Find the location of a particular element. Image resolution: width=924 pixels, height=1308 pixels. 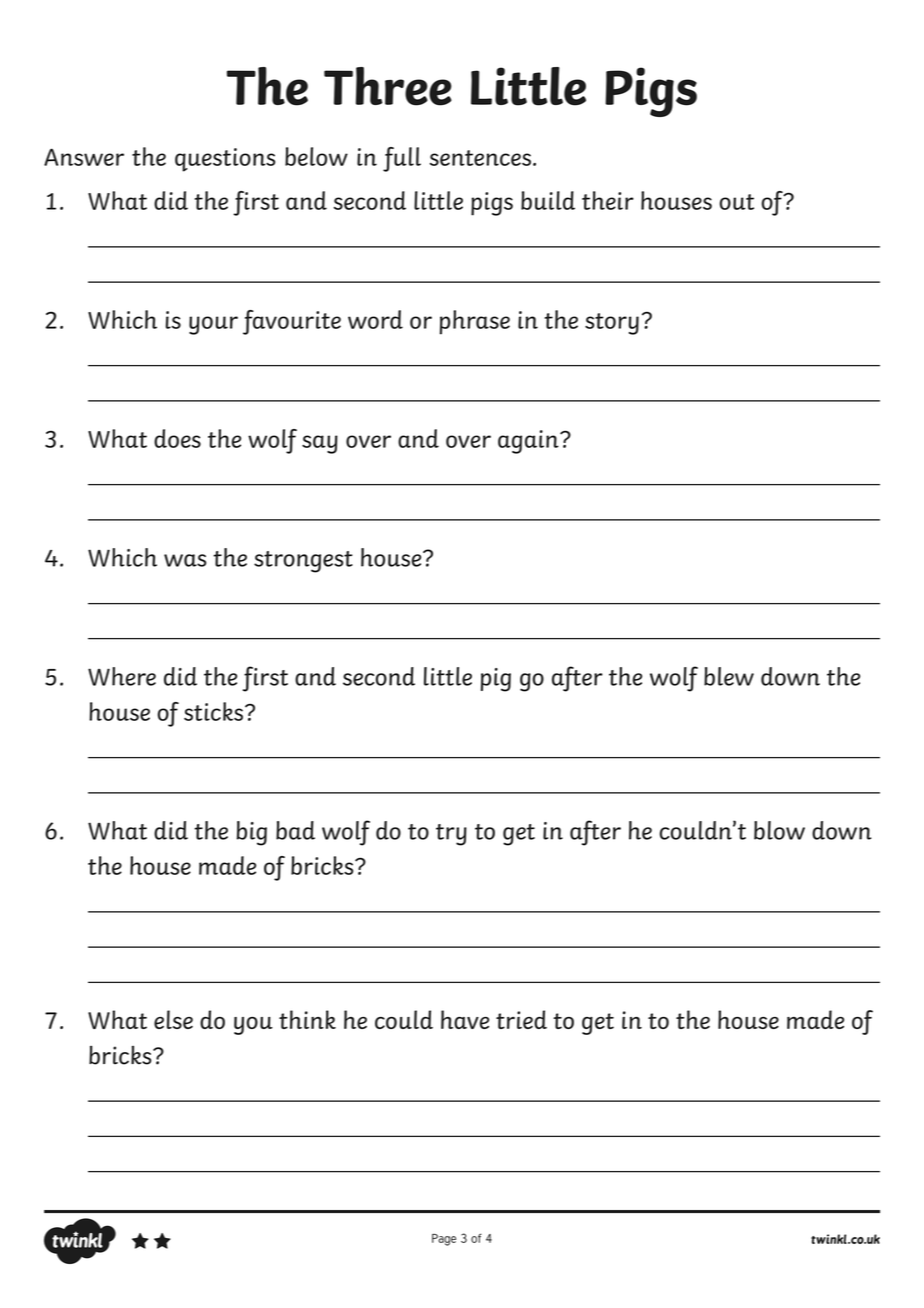

out is located at coordinates (737, 202).
